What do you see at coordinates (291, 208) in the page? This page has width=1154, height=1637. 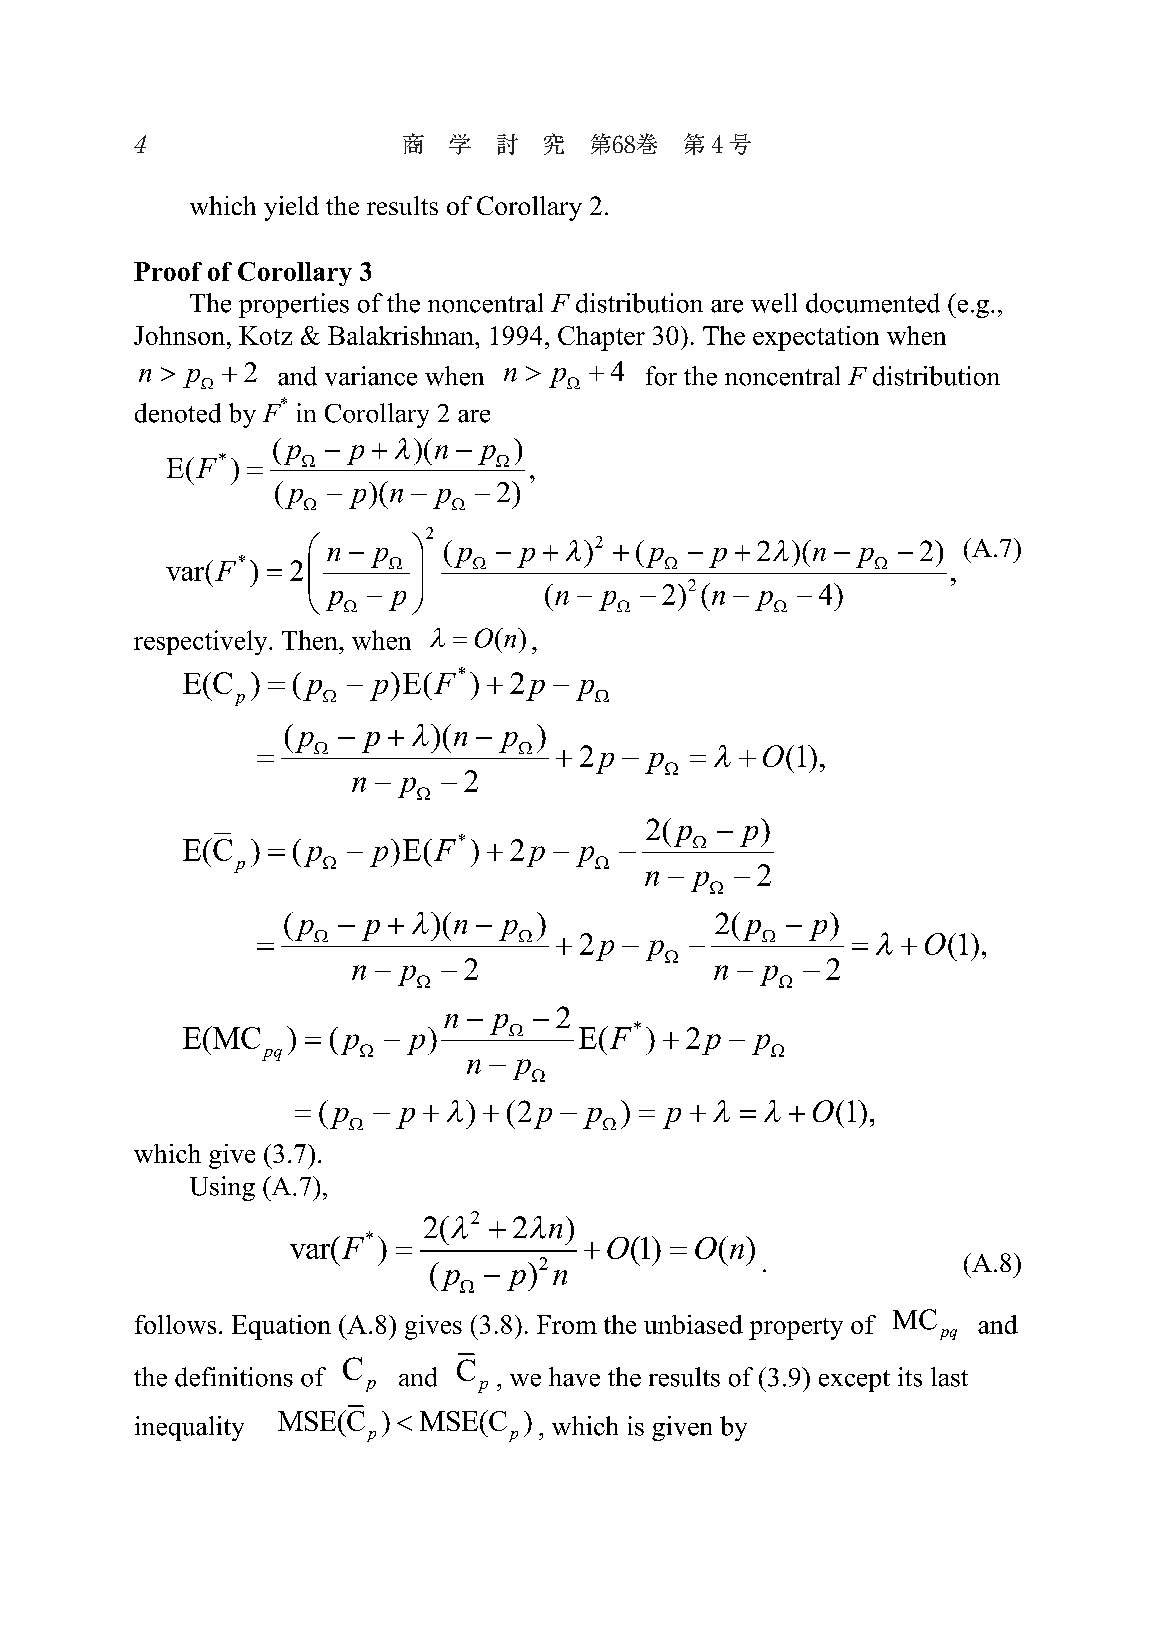 I see `yield` at bounding box center [291, 208].
